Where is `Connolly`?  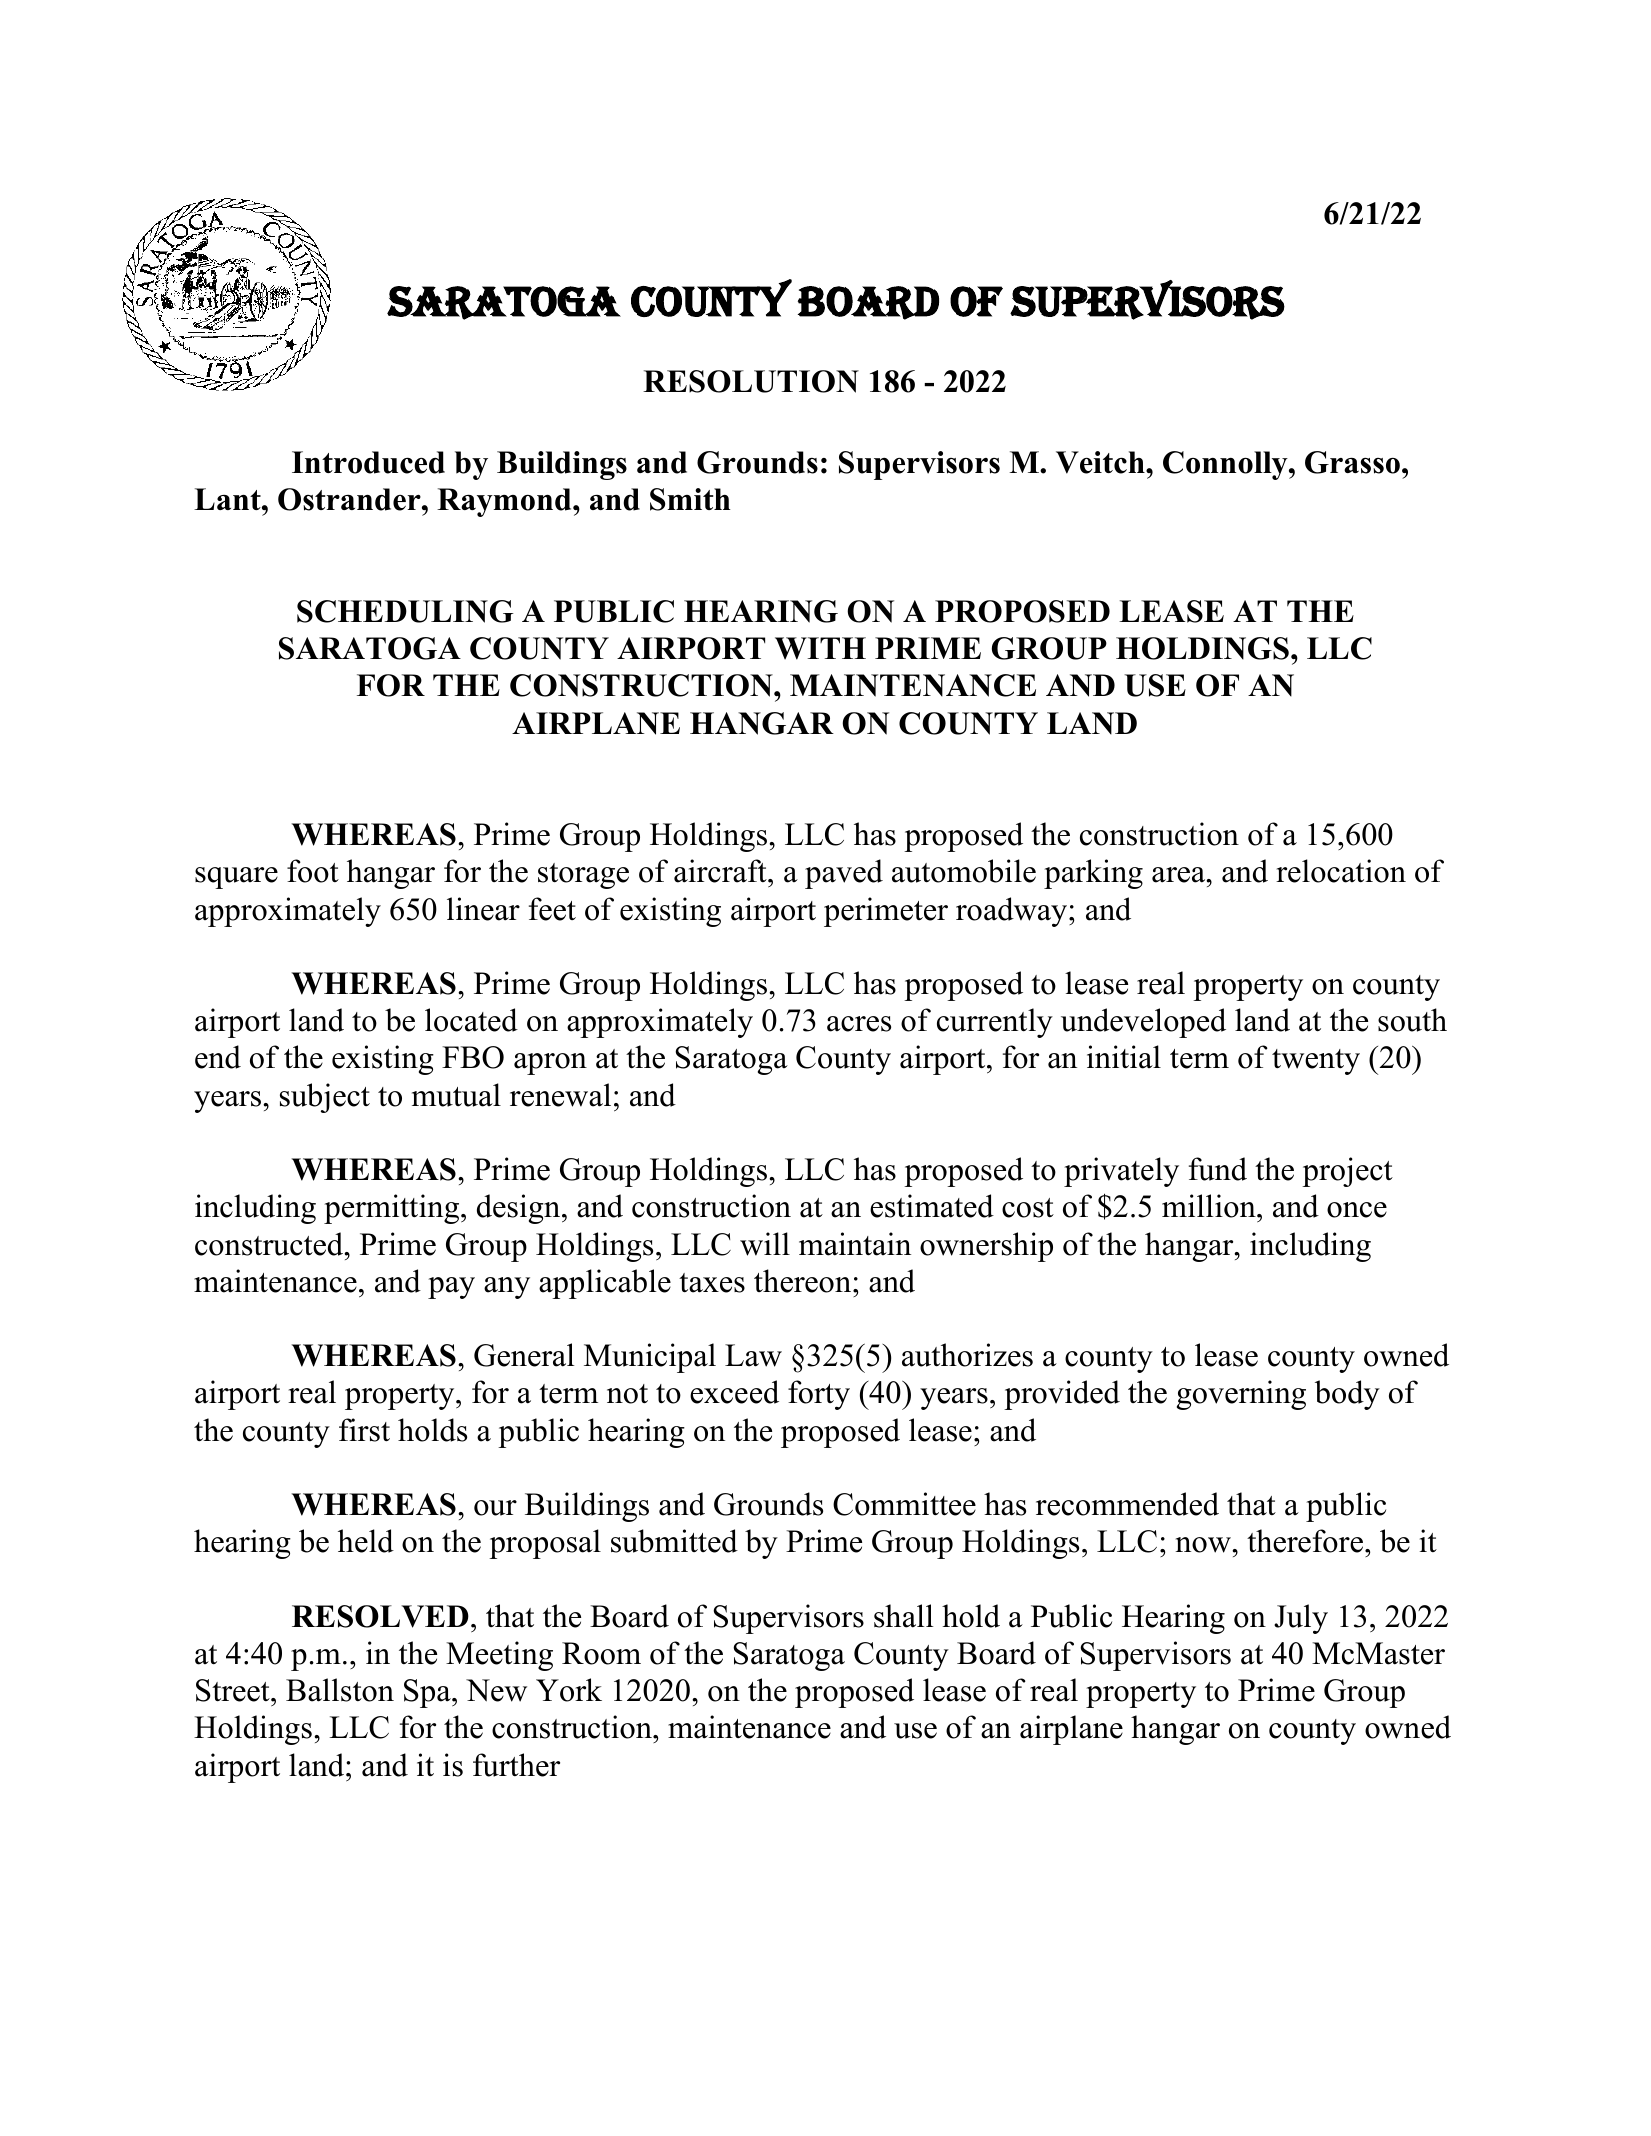
Connolly is located at coordinates (1226, 465).
